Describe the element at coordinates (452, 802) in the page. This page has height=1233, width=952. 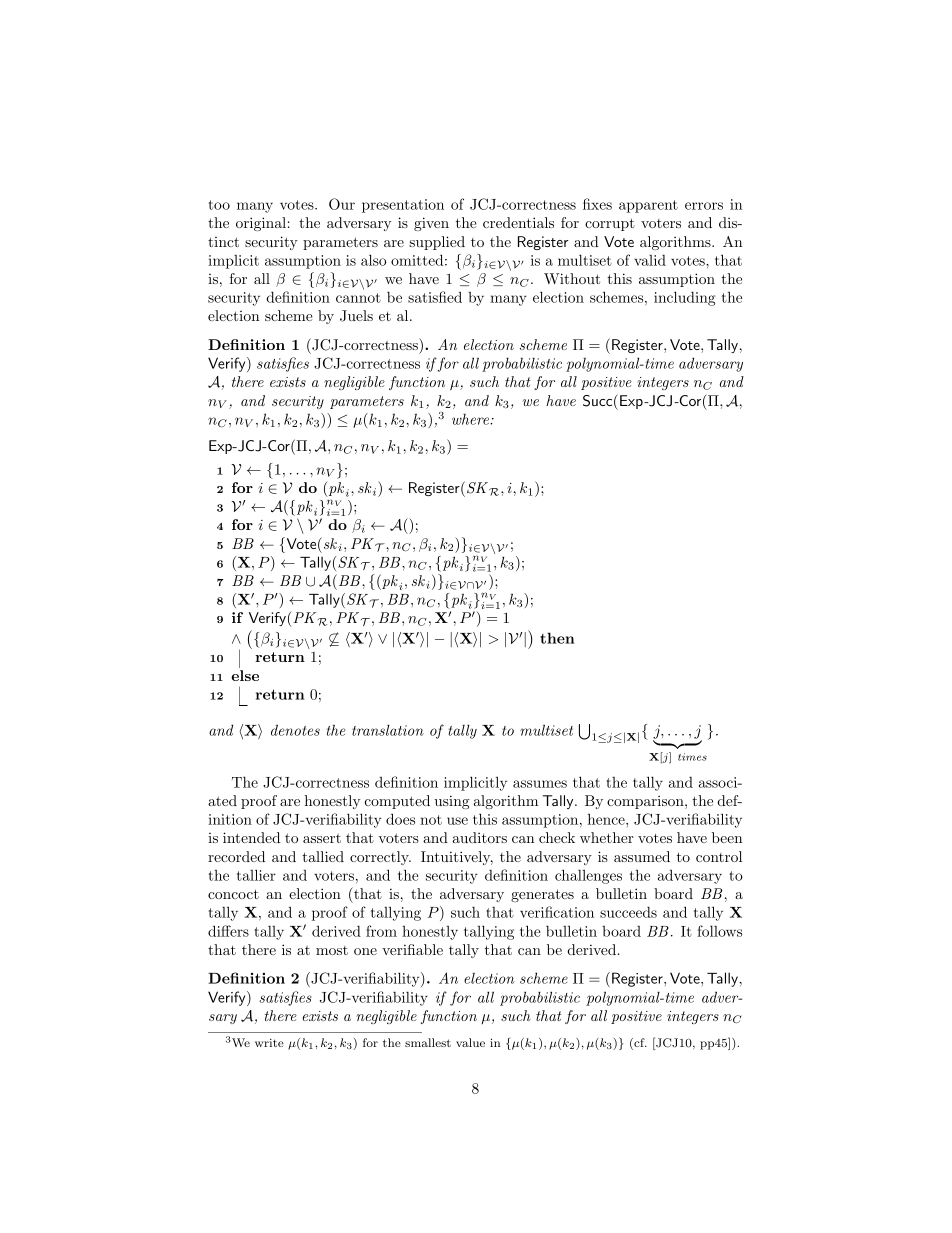
I see `using` at that location.
